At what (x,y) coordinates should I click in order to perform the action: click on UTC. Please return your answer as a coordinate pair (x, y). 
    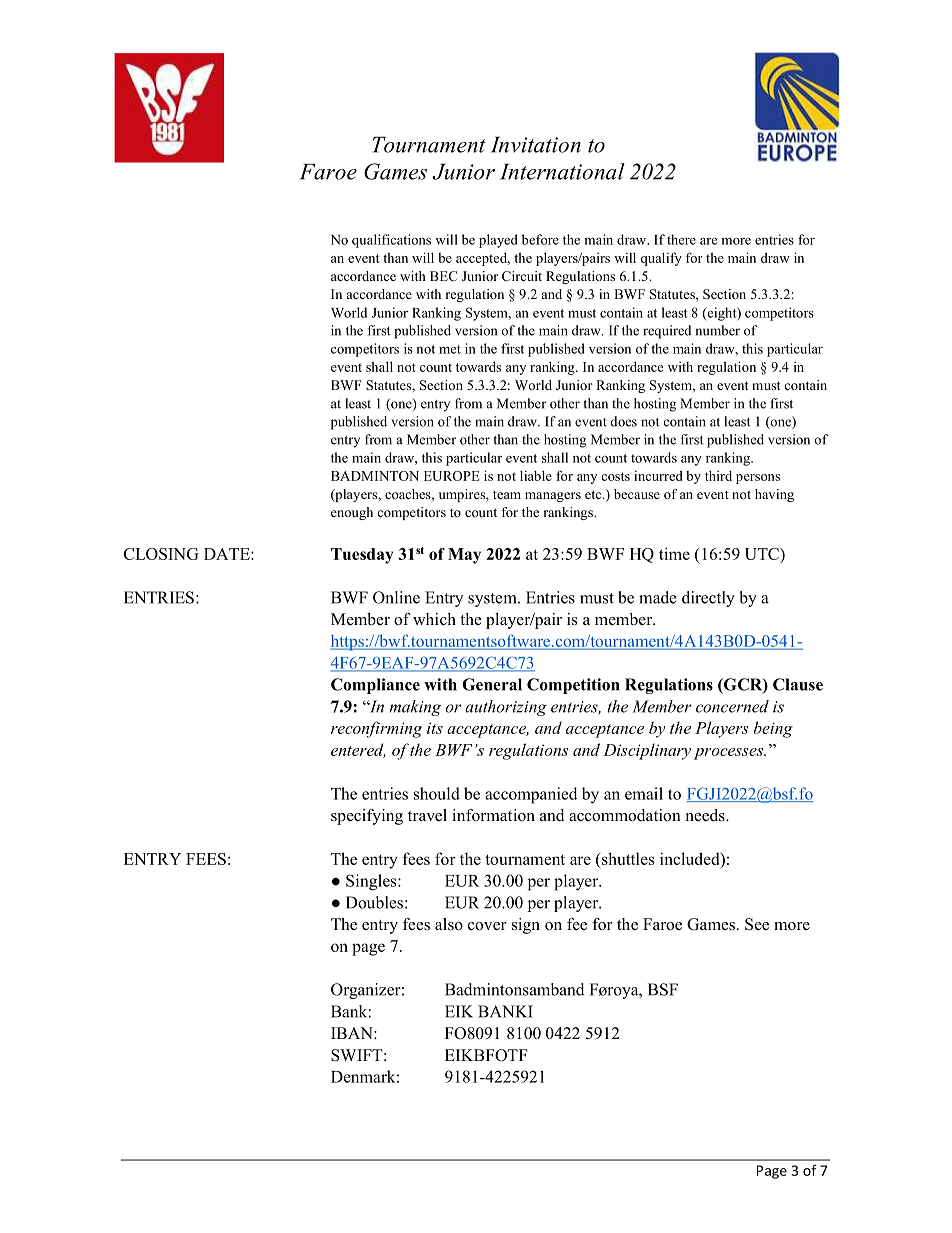
    Looking at the image, I should click on (763, 554).
